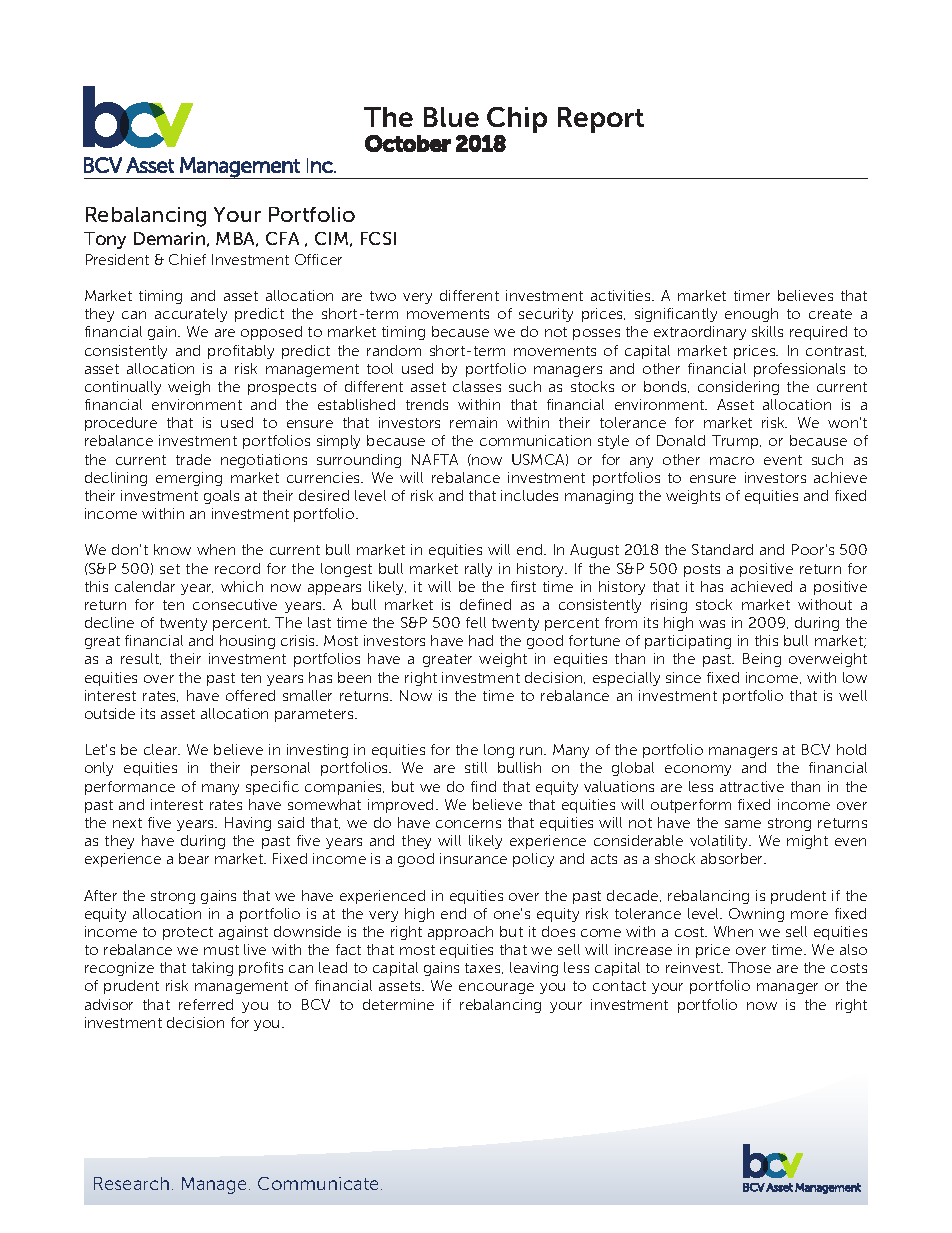  I want to click on Tony, so click(105, 240).
